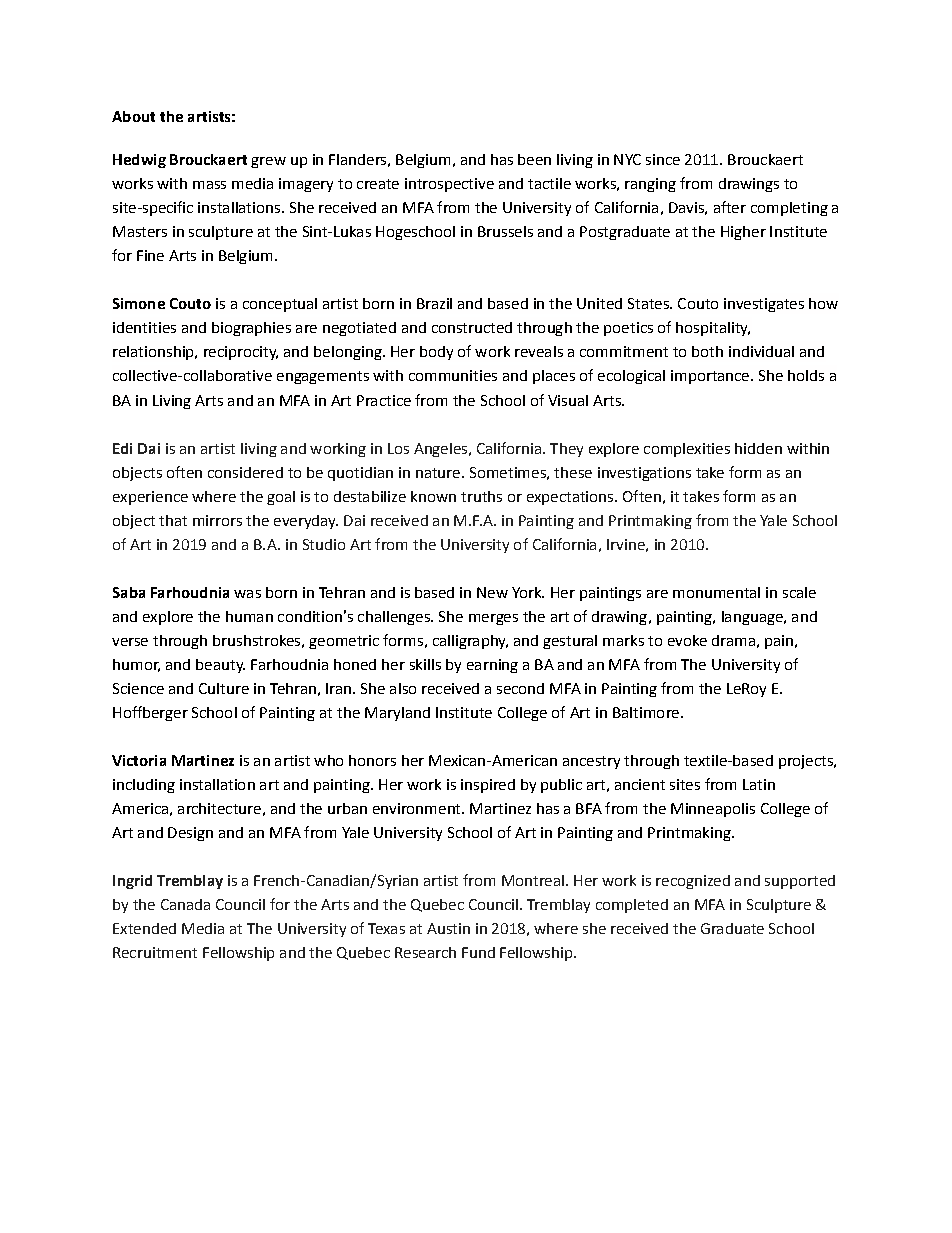 The width and height of the screenshot is (952, 1233). What do you see at coordinates (448, 928) in the screenshot?
I see `Austin` at bounding box center [448, 928].
